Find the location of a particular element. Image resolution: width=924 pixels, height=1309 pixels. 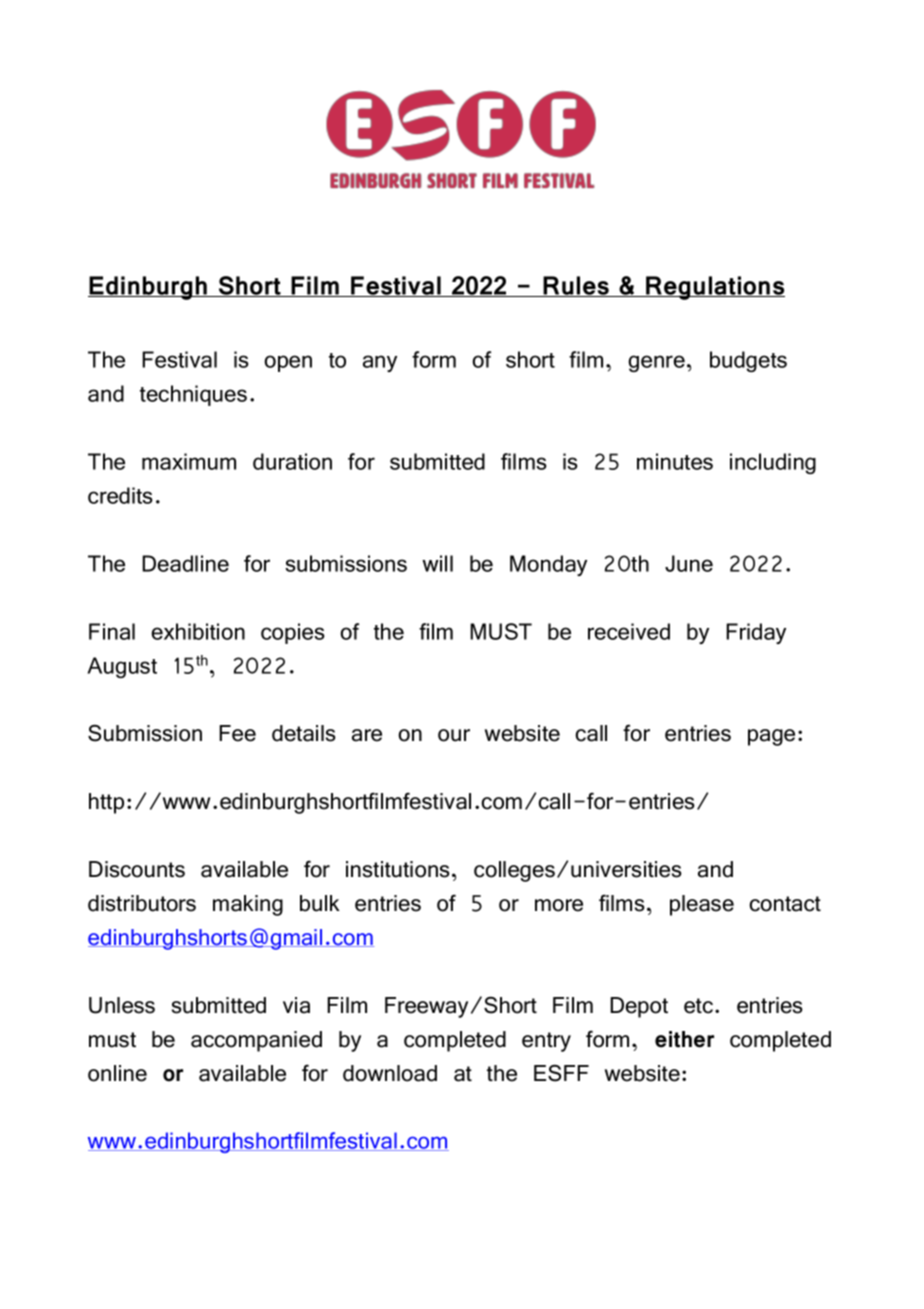

Regulations is located at coordinates (714, 288).
